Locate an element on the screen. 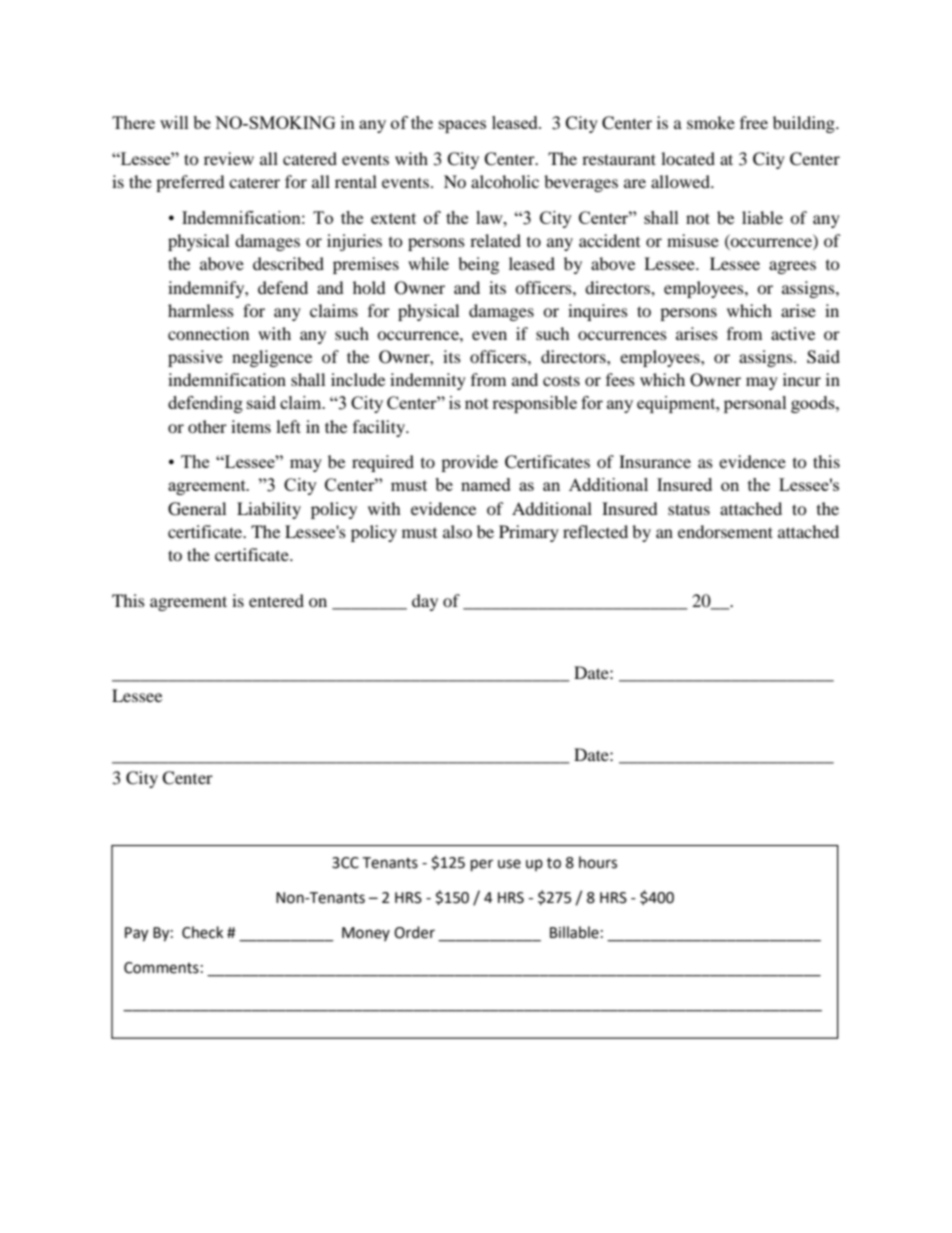  personal is located at coordinates (755, 404).
